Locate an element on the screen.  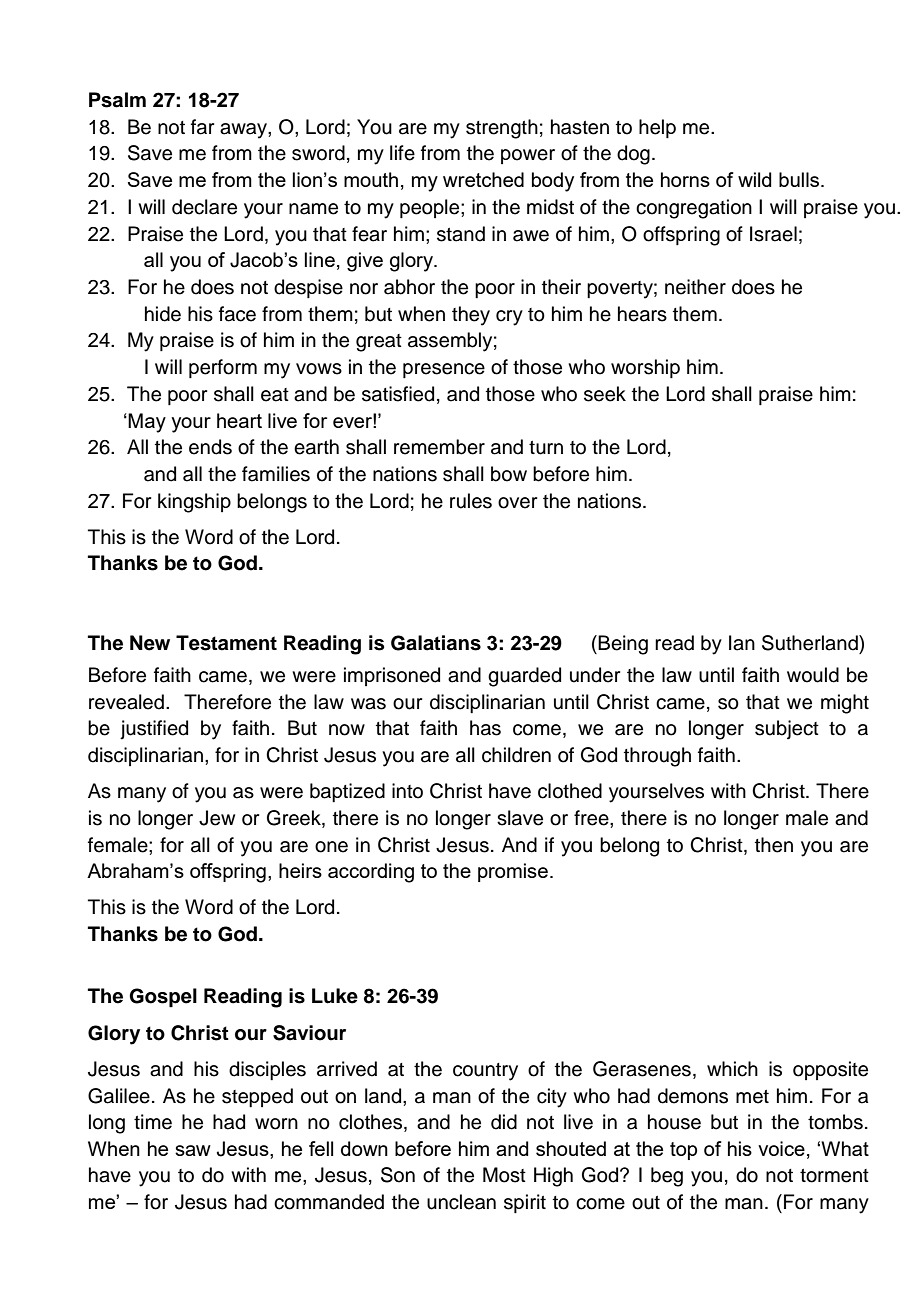
far is located at coordinates (202, 127).
